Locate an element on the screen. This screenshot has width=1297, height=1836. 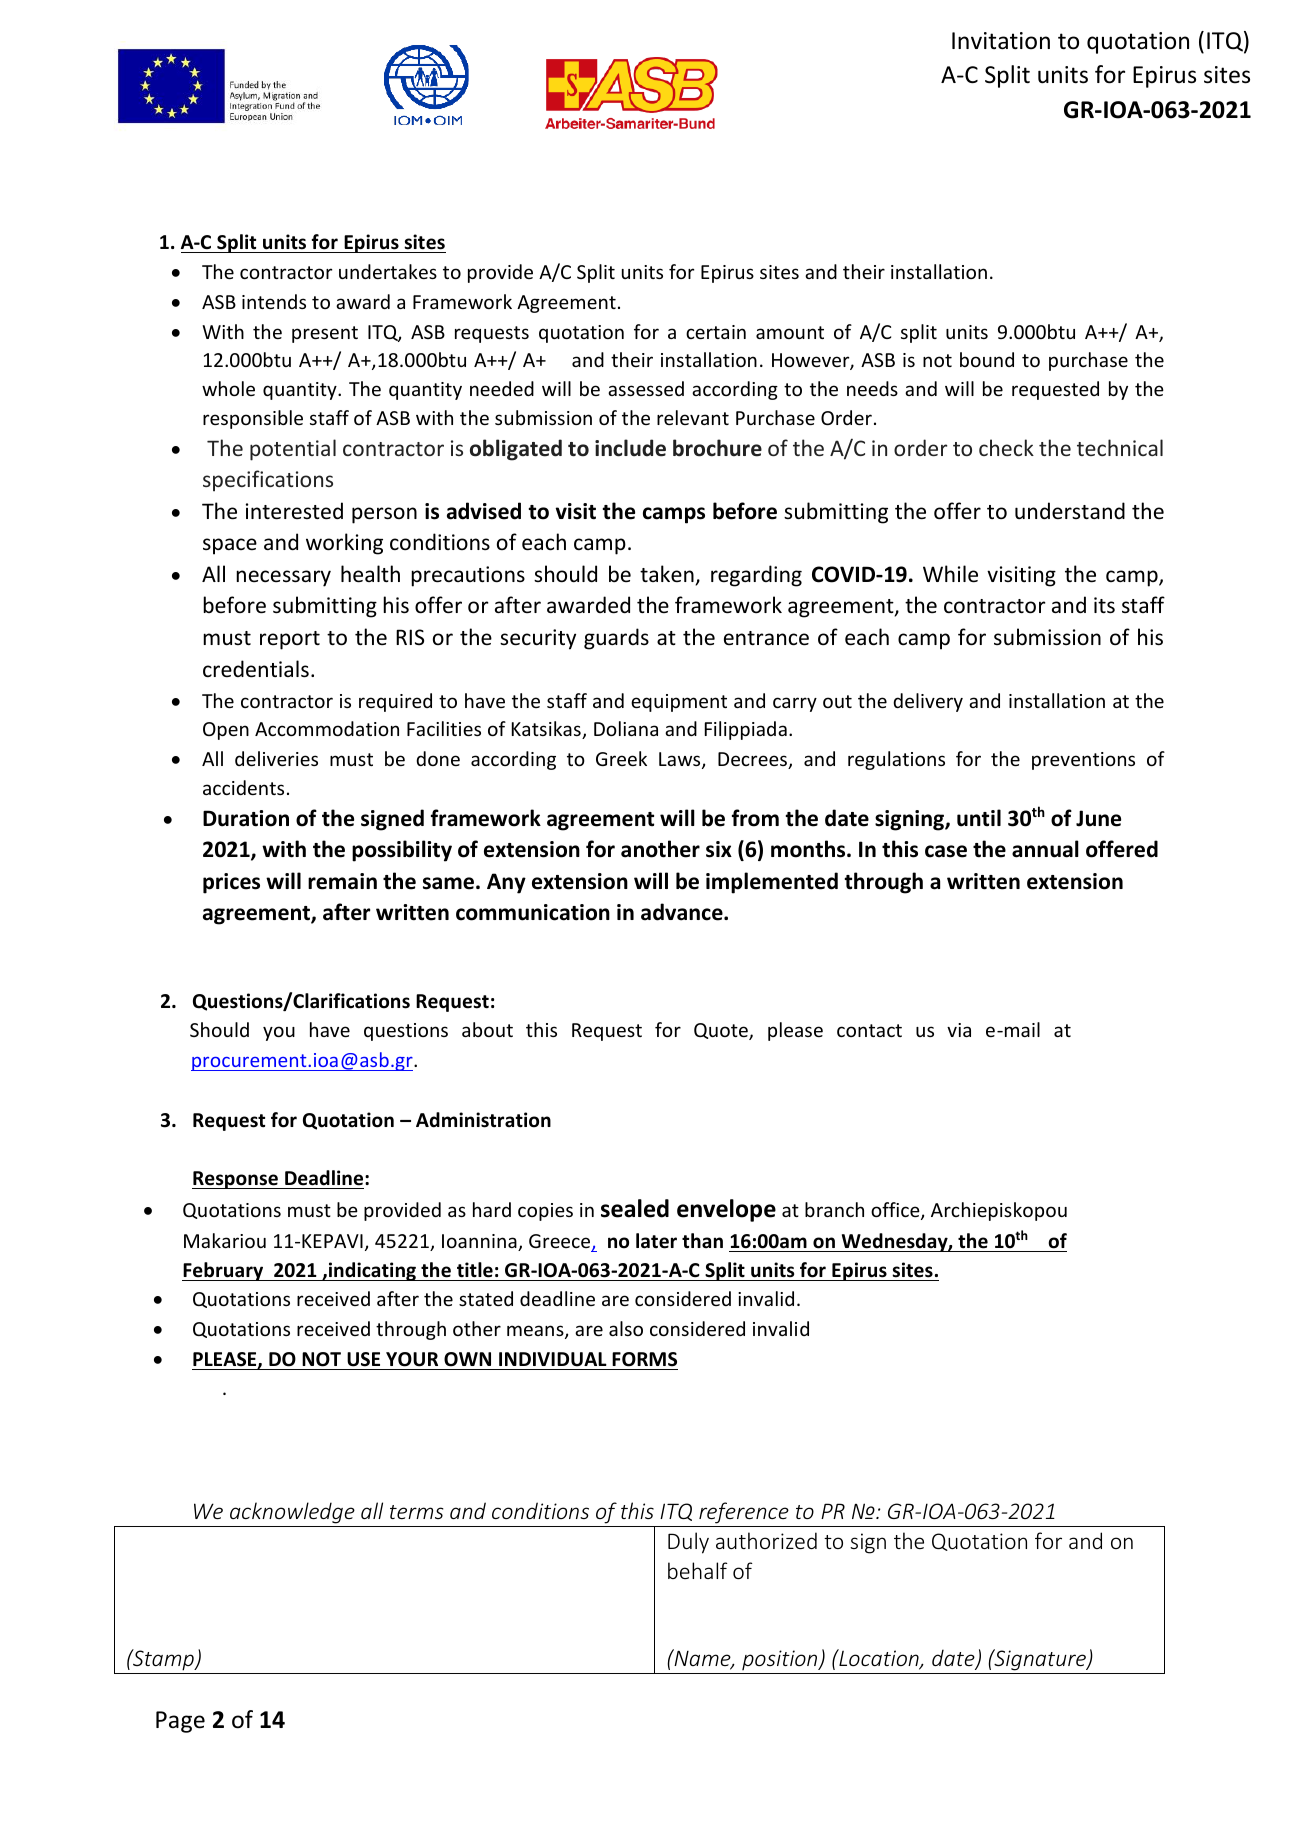
responsible is located at coordinates (253, 419).
